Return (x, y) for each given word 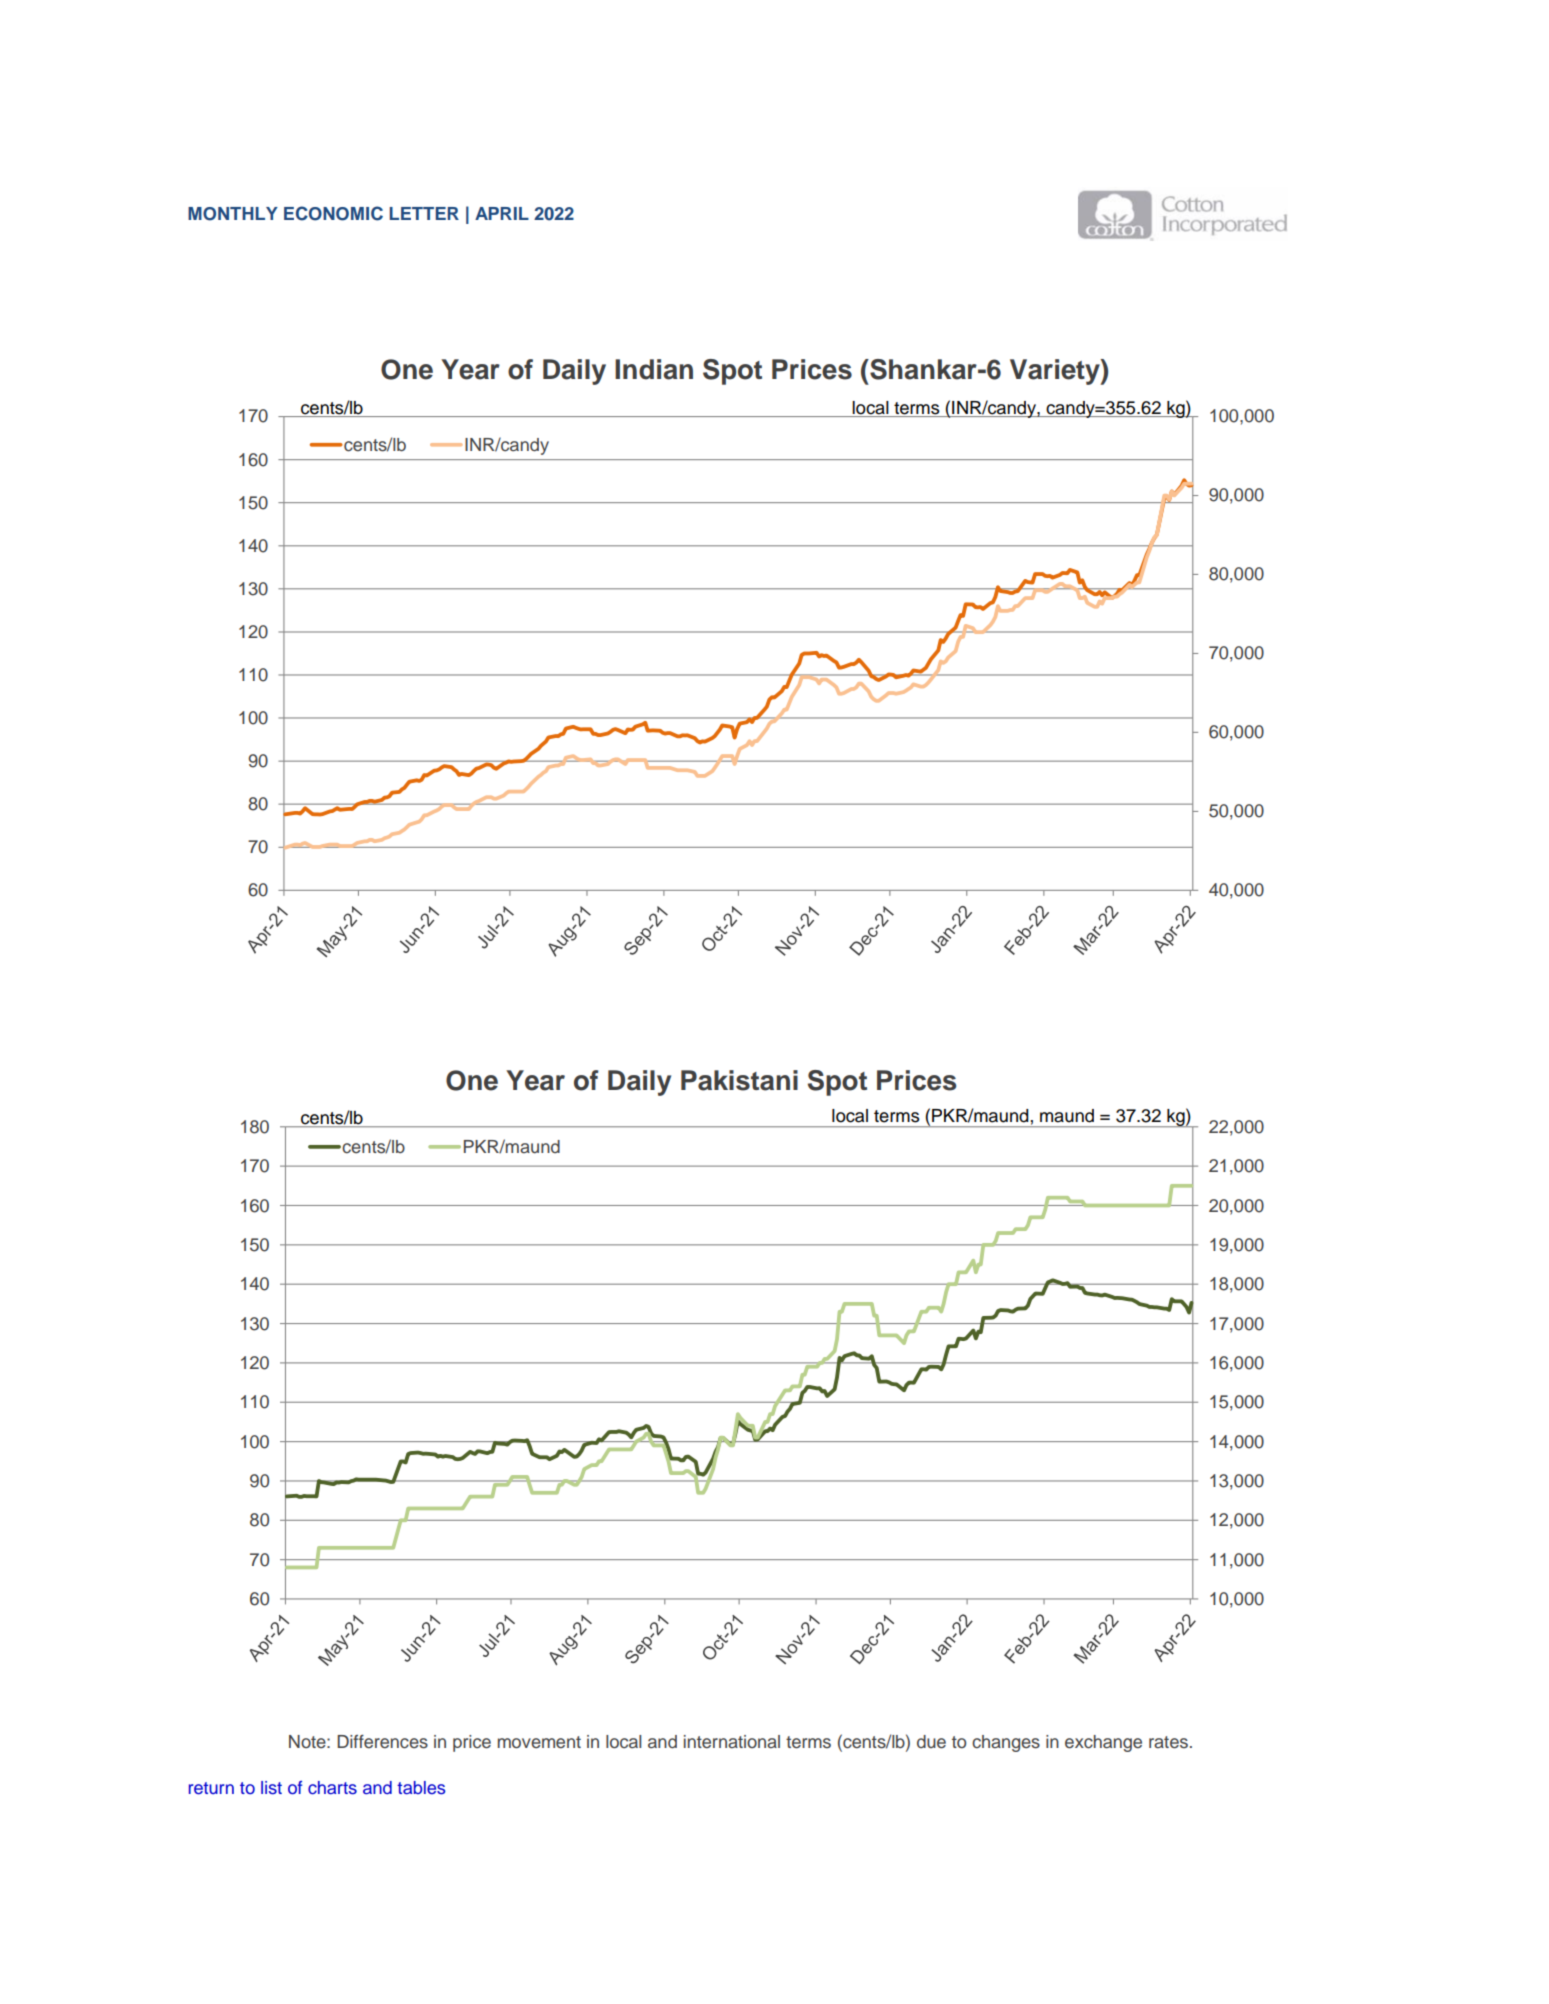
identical (710, 1520)
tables (421, 1788)
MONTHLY (233, 214)
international (732, 1742)
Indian (654, 369)
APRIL (502, 213)
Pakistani (739, 1080)
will (613, 1520)
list (271, 1788)
